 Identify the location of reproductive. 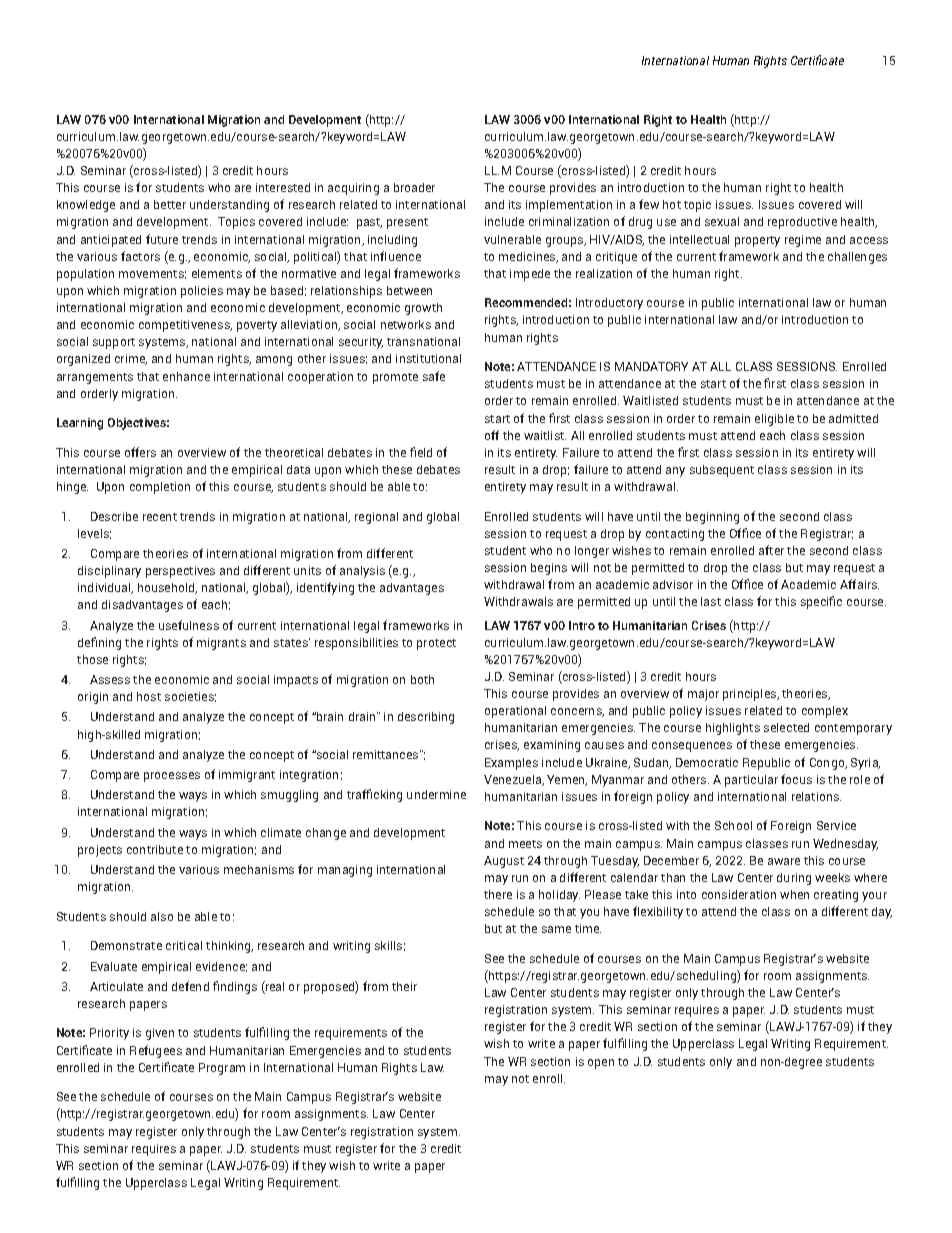
(802, 223).
